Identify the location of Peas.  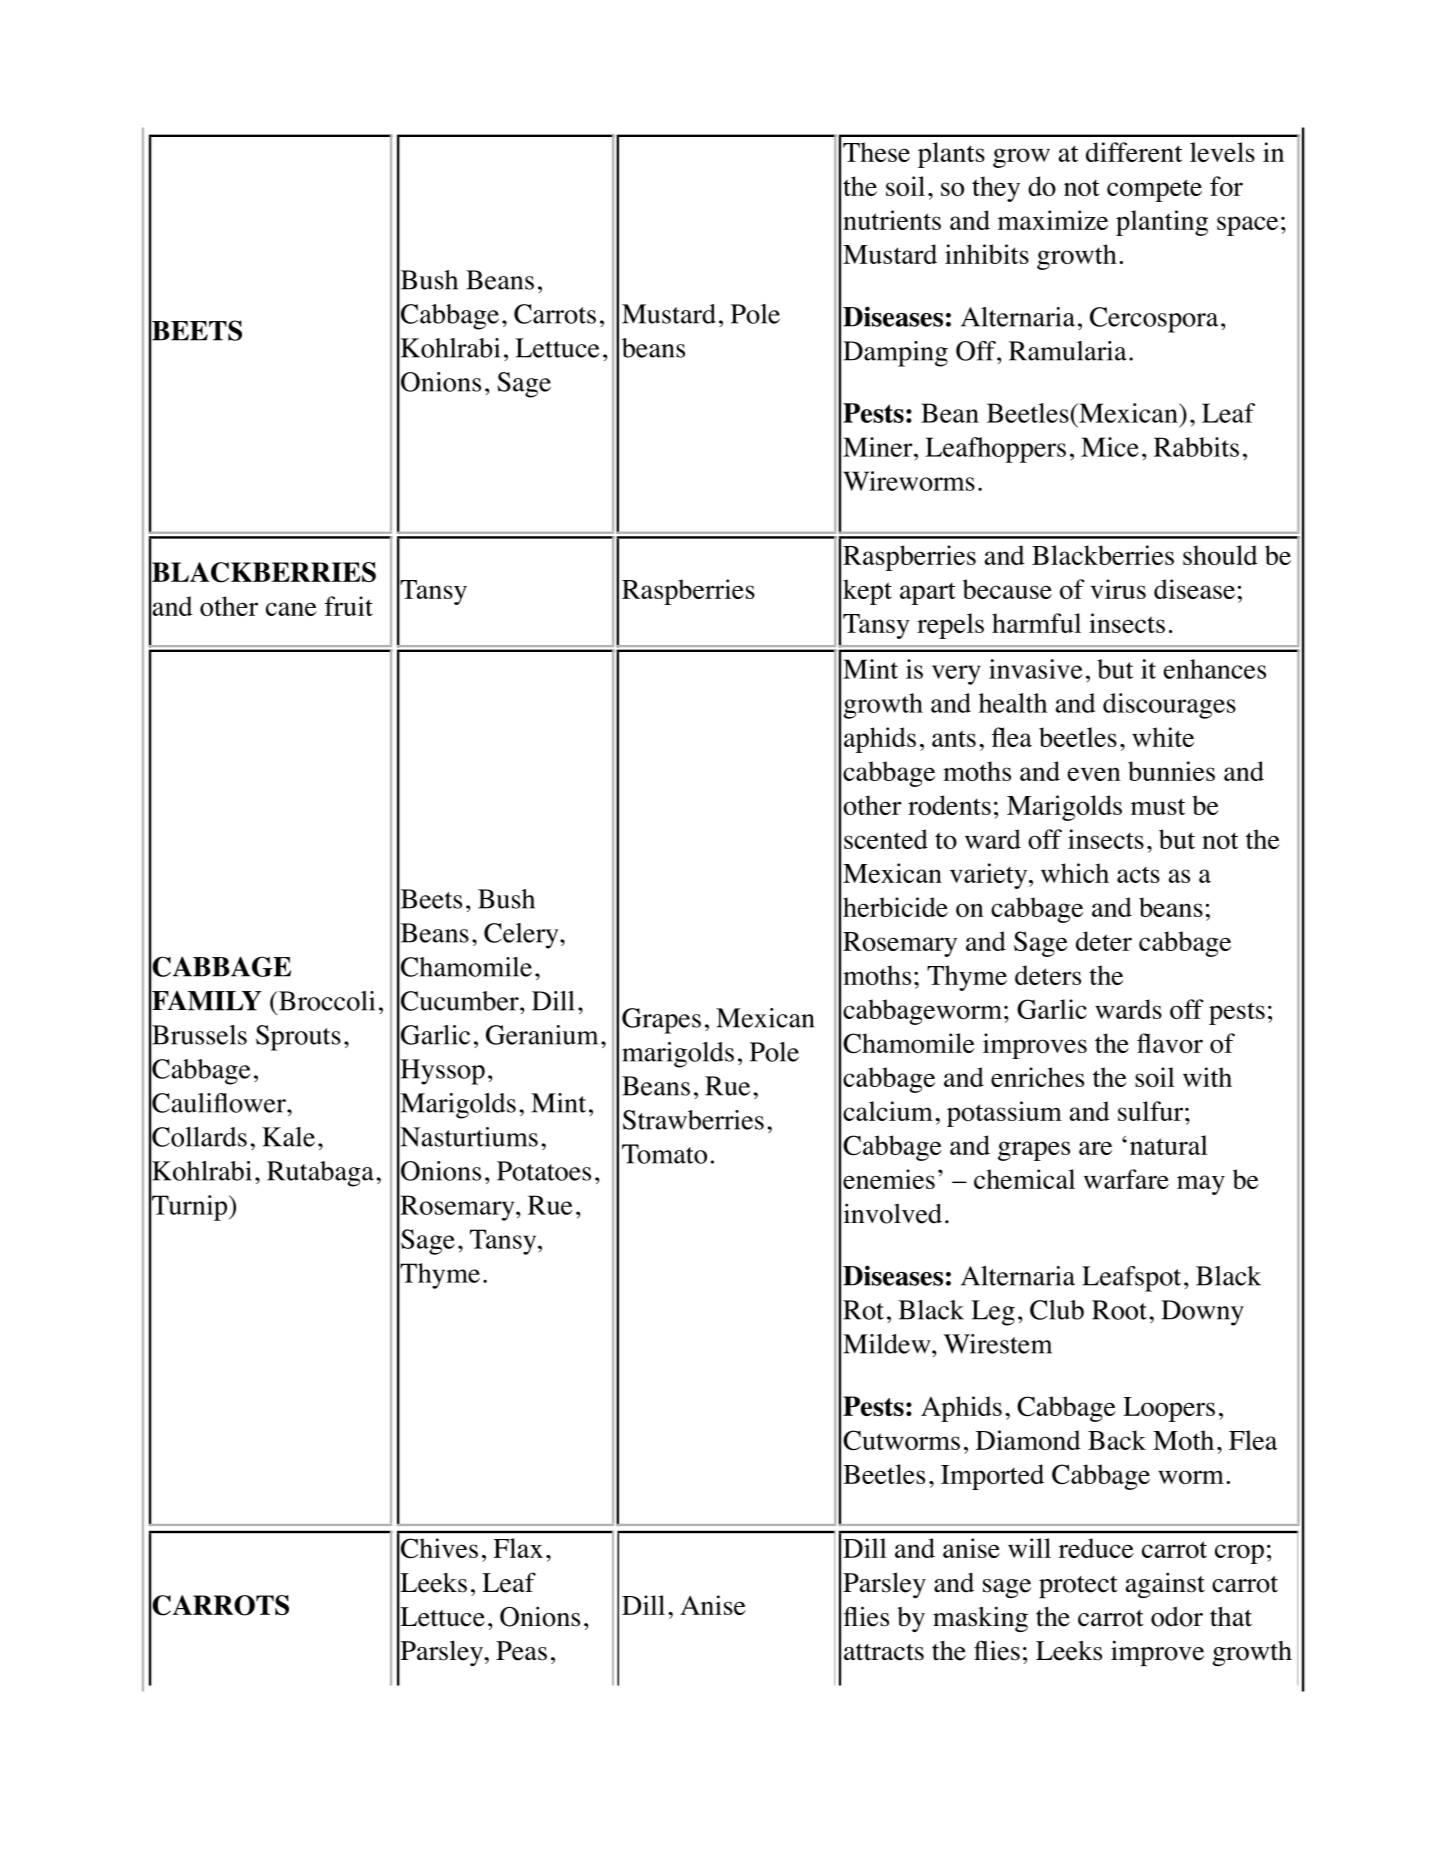
(521, 1651).
